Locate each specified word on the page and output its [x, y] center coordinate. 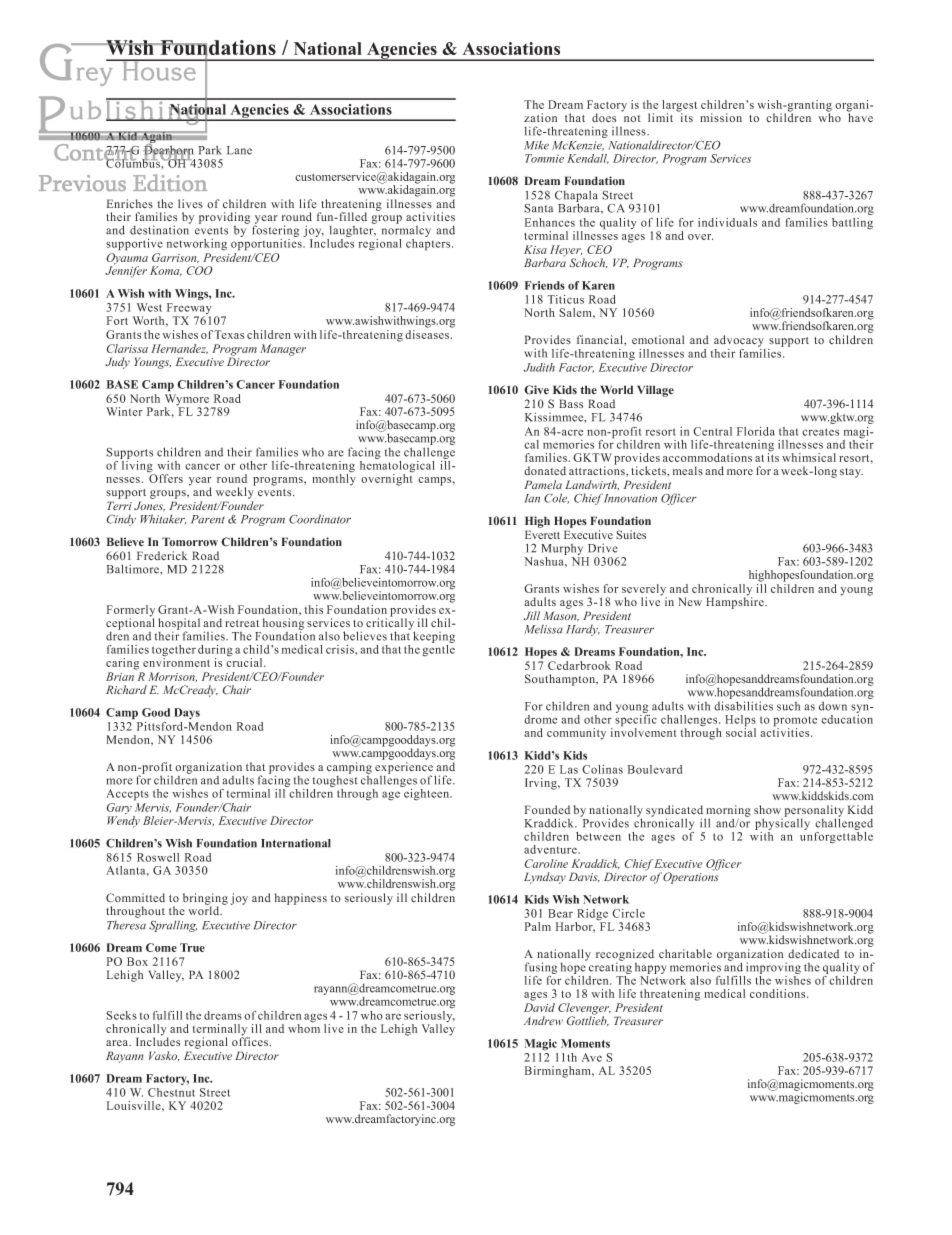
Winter [124, 411]
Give [536, 390]
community [576, 734]
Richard [126, 689]
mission [721, 118]
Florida [756, 431]
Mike [536, 145]
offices [251, 1040]
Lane [239, 150]
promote [795, 722]
